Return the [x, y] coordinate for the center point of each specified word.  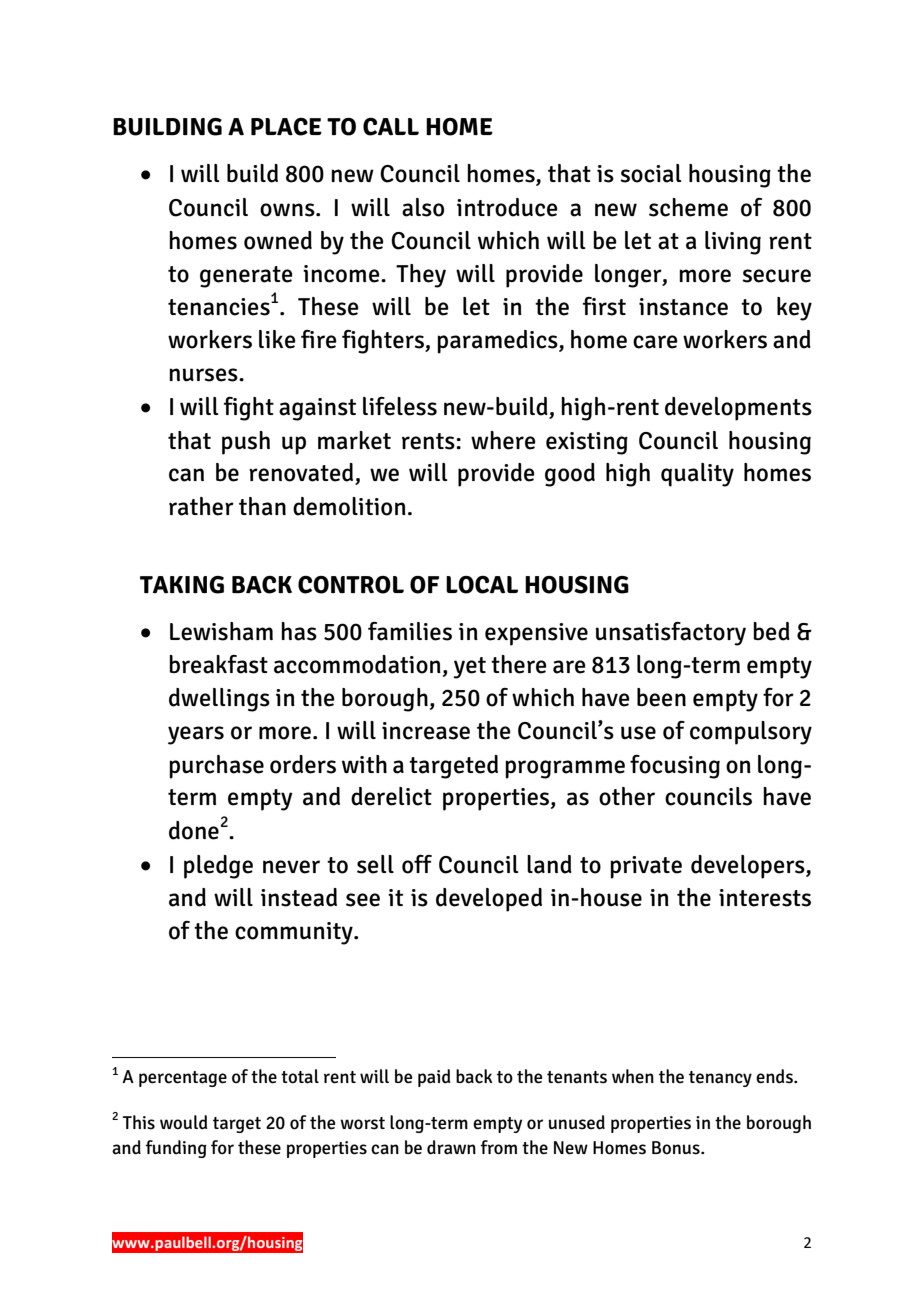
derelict [391, 796]
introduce [507, 207]
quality [697, 475]
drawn [451, 1147]
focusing [675, 767]
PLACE [286, 127]
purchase [216, 767]
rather [201, 506]
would [183, 1122]
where [503, 440]
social [651, 173]
